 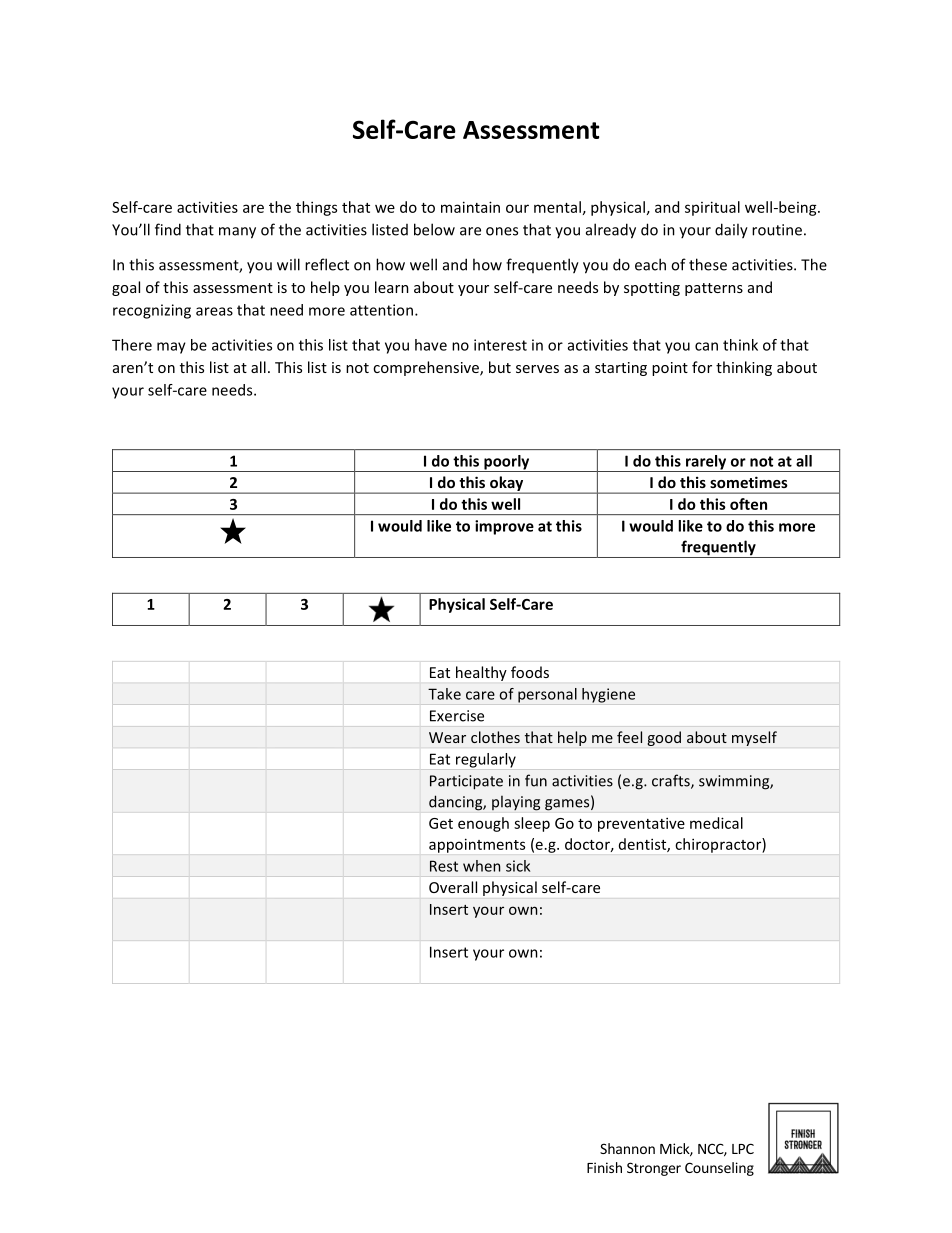 What do you see at coordinates (731, 231) in the image?
I see `daily` at bounding box center [731, 231].
